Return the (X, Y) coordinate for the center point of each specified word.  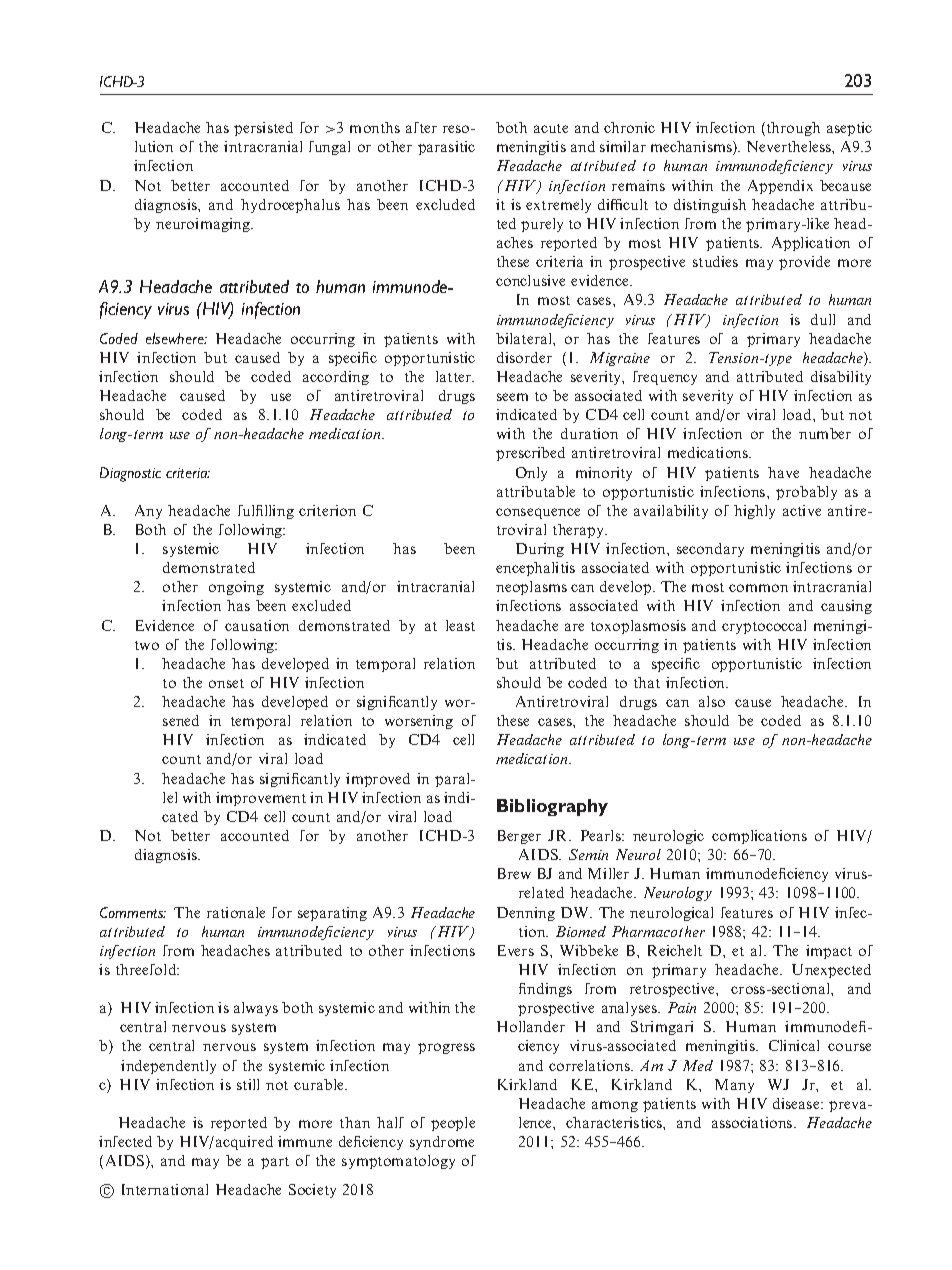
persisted (263, 129)
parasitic (446, 148)
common (758, 588)
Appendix (780, 187)
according (336, 378)
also (712, 701)
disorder (524, 357)
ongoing (236, 588)
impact (829, 952)
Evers (516, 950)
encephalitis (535, 569)
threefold (147, 969)
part (275, 1163)
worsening (419, 722)
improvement (261, 799)
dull (823, 319)
